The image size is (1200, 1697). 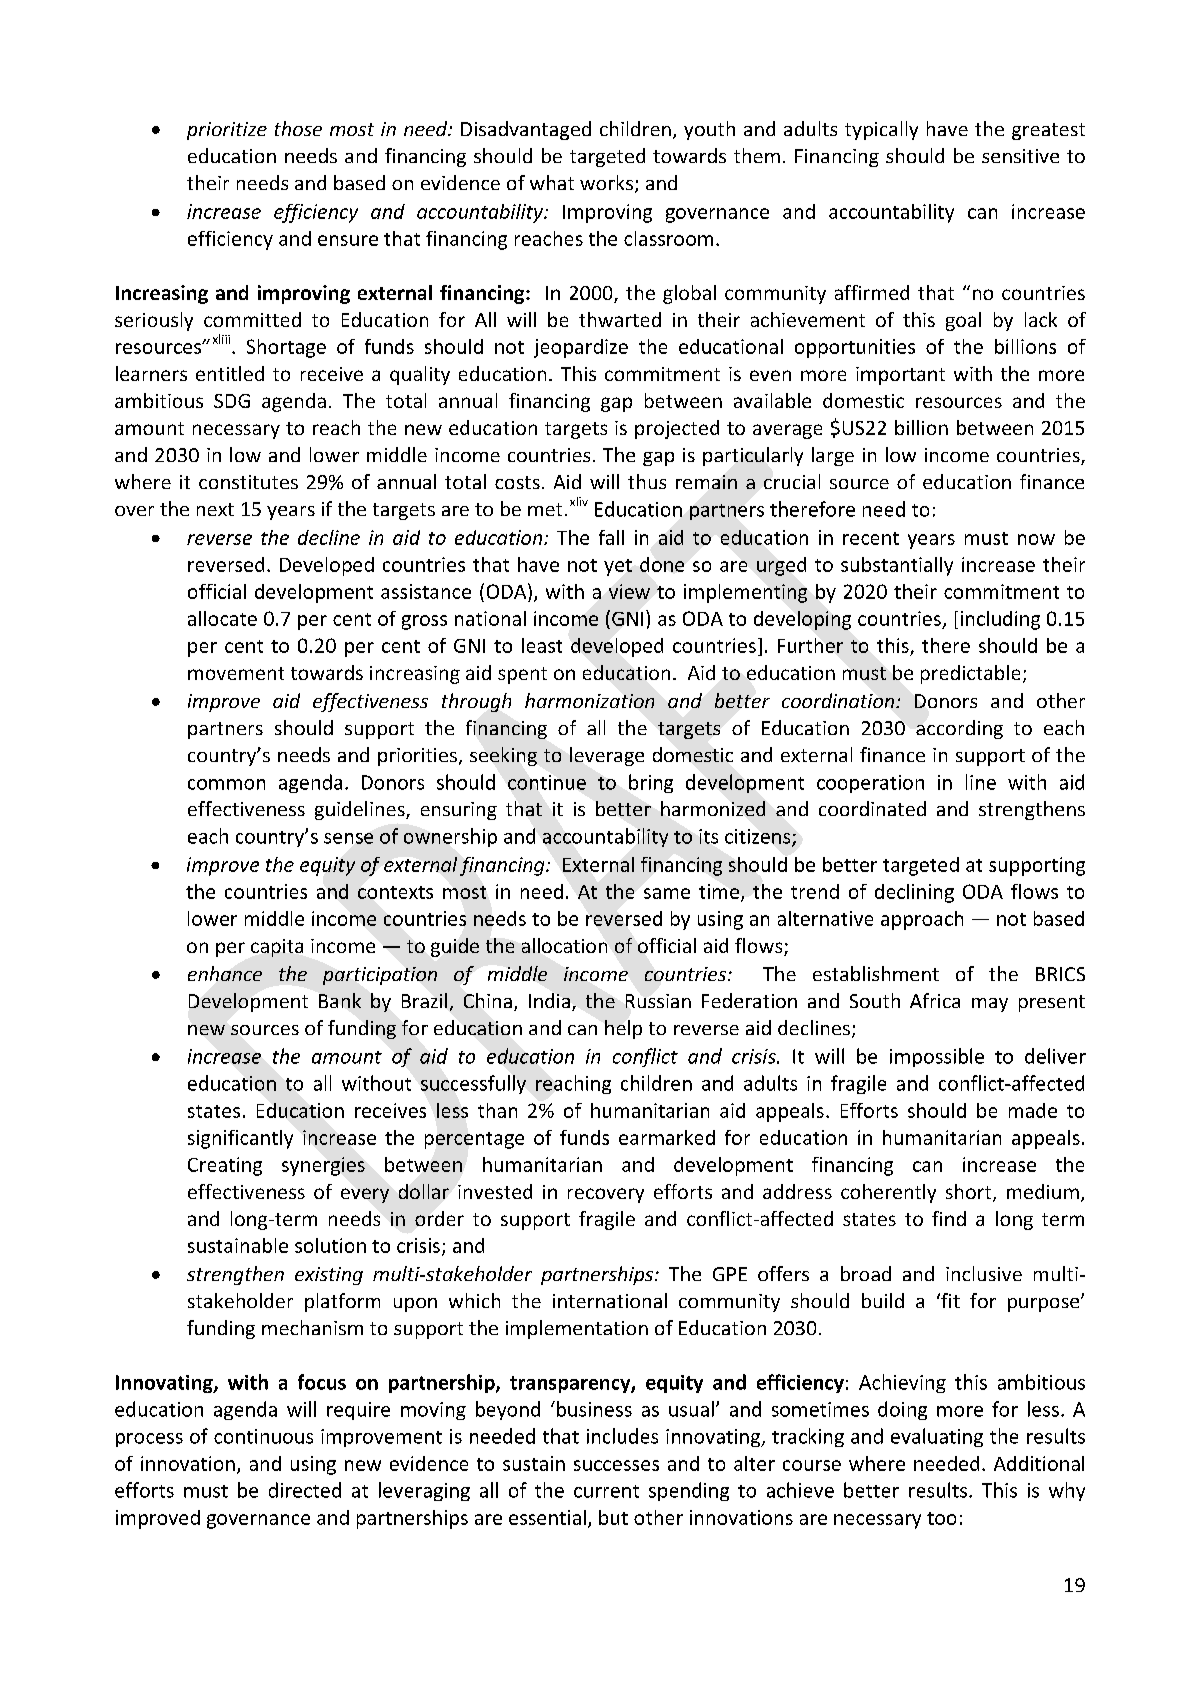 What do you see at coordinates (226, 784) in the screenshot?
I see `common` at bounding box center [226, 784].
